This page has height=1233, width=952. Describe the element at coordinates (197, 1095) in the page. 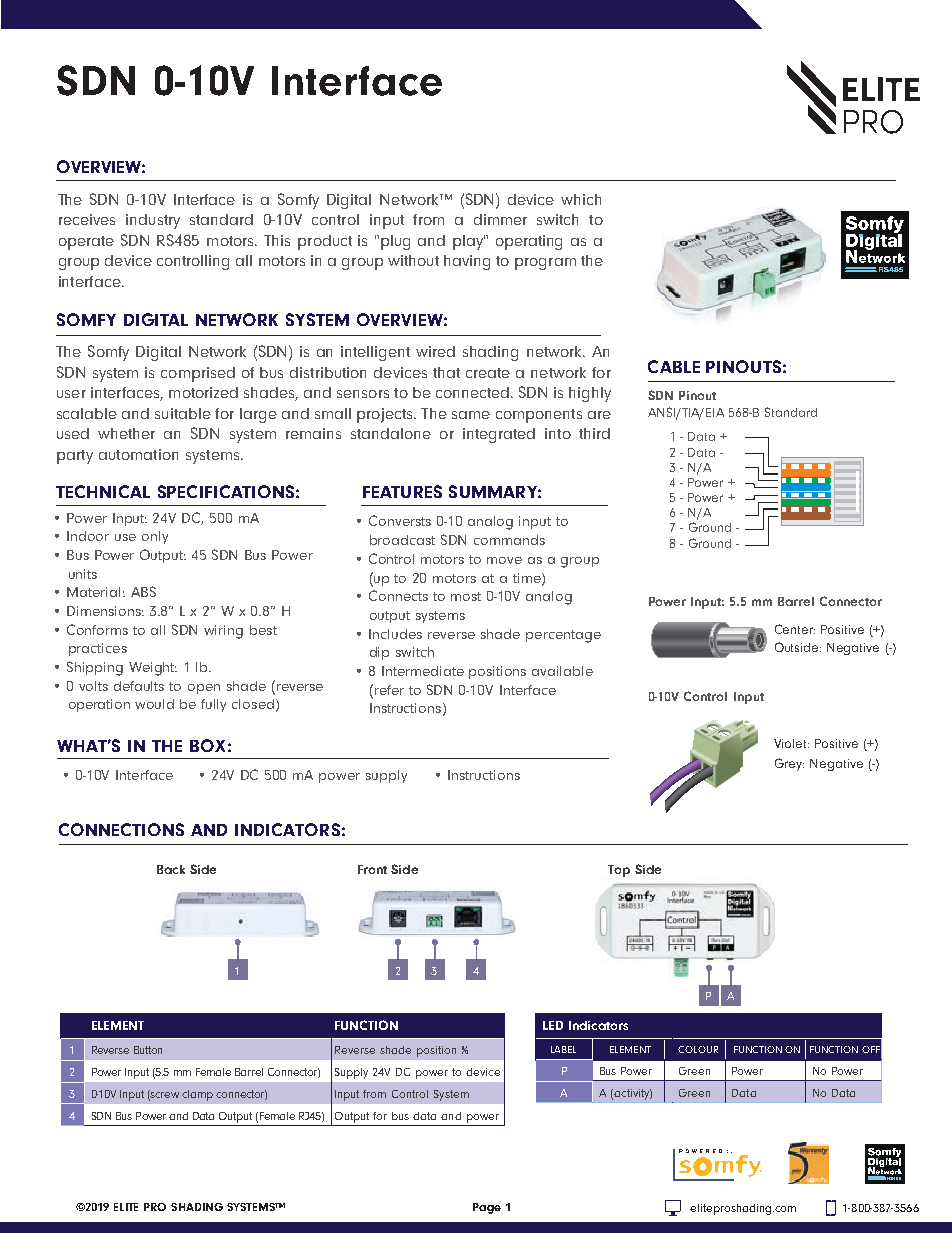

I see `clamp` at that location.
